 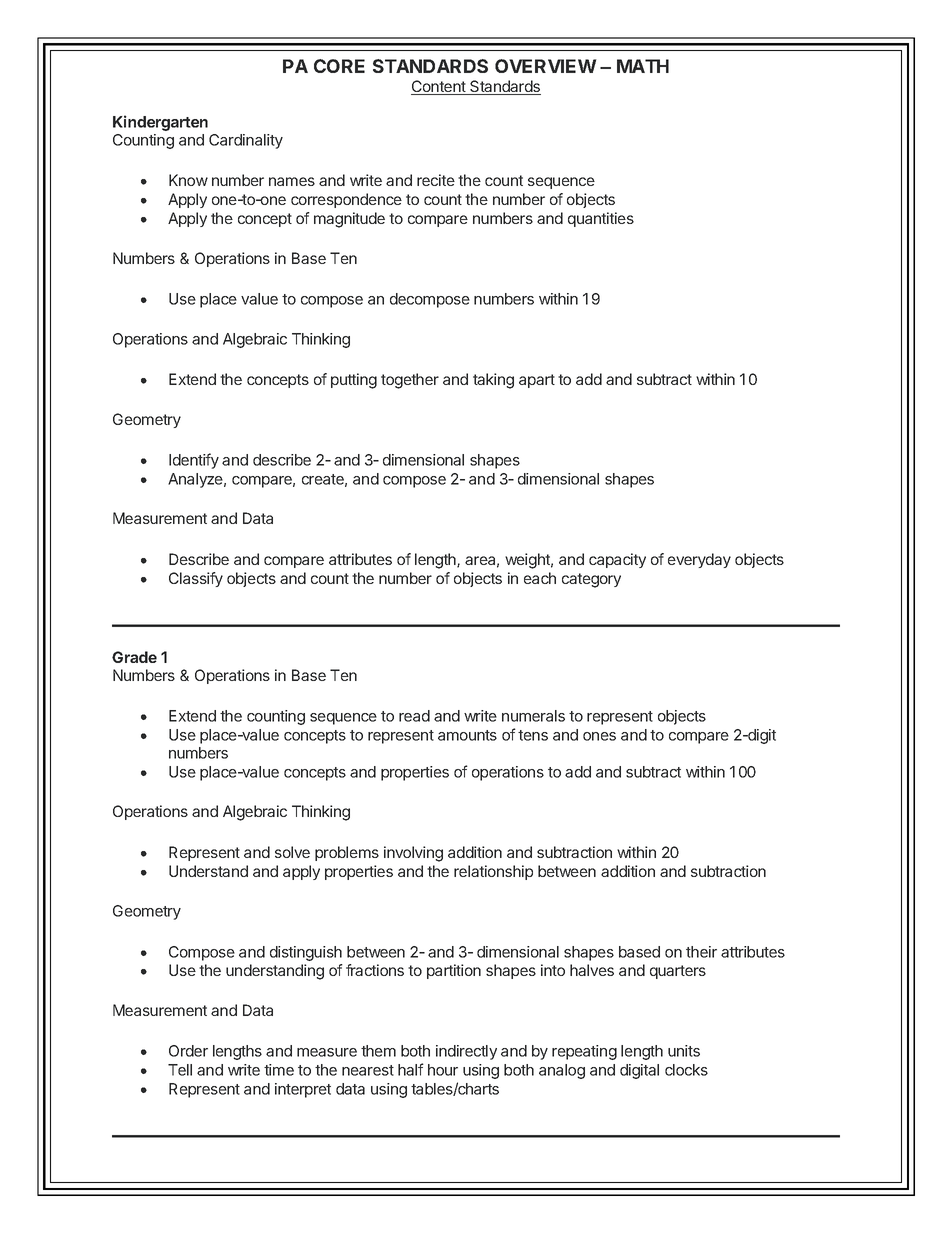 What do you see at coordinates (414, 716) in the screenshot?
I see `read` at bounding box center [414, 716].
